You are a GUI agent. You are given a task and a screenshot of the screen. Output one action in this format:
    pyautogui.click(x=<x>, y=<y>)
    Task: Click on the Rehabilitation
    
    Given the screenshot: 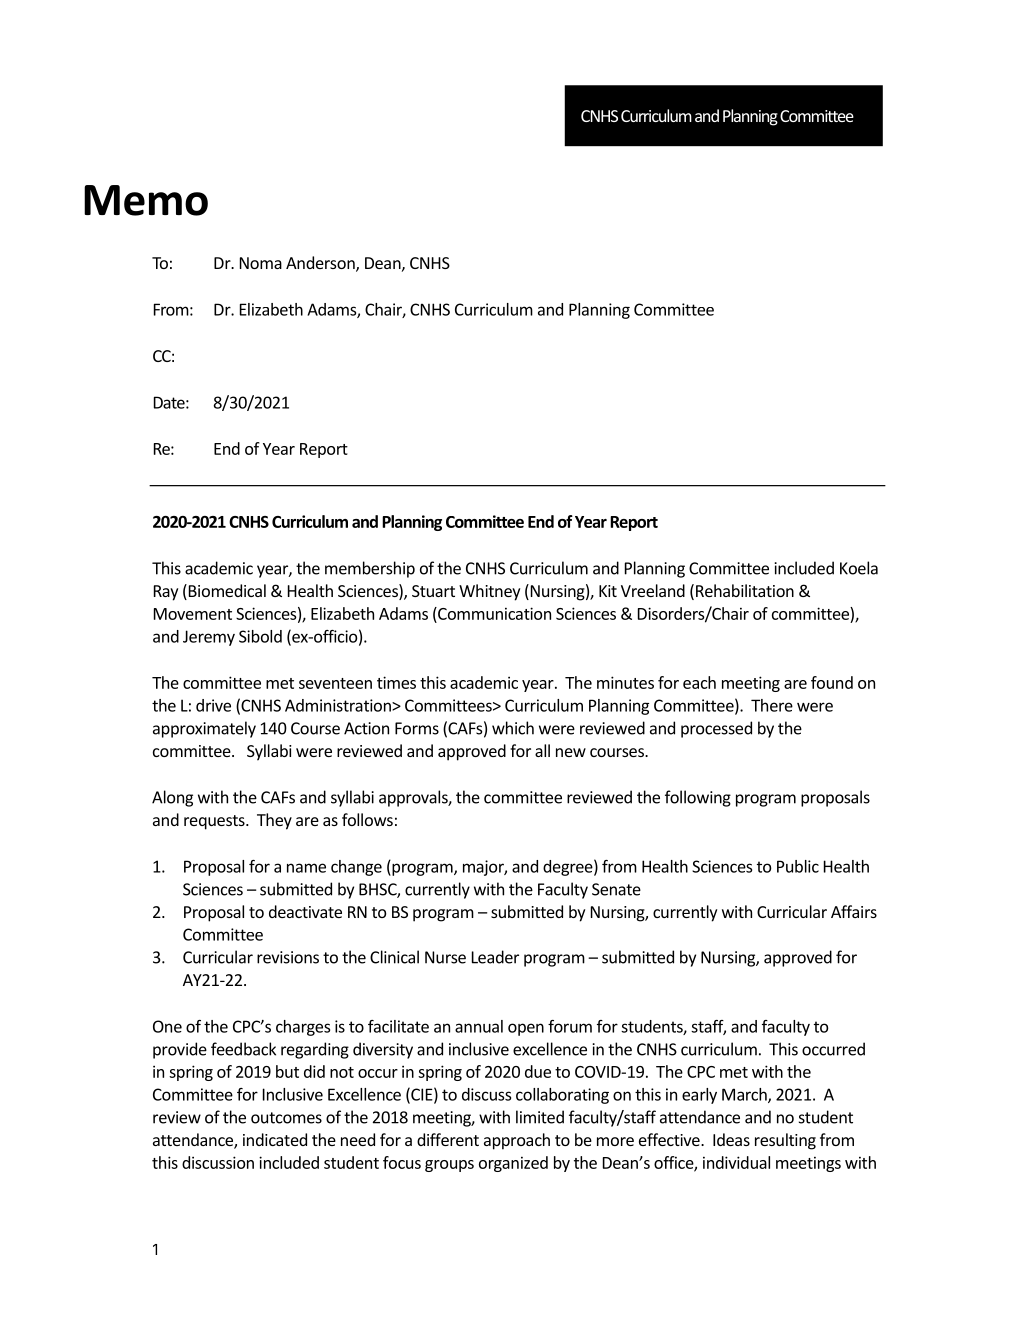 What is the action you would take?
    pyautogui.click(x=745, y=590)
